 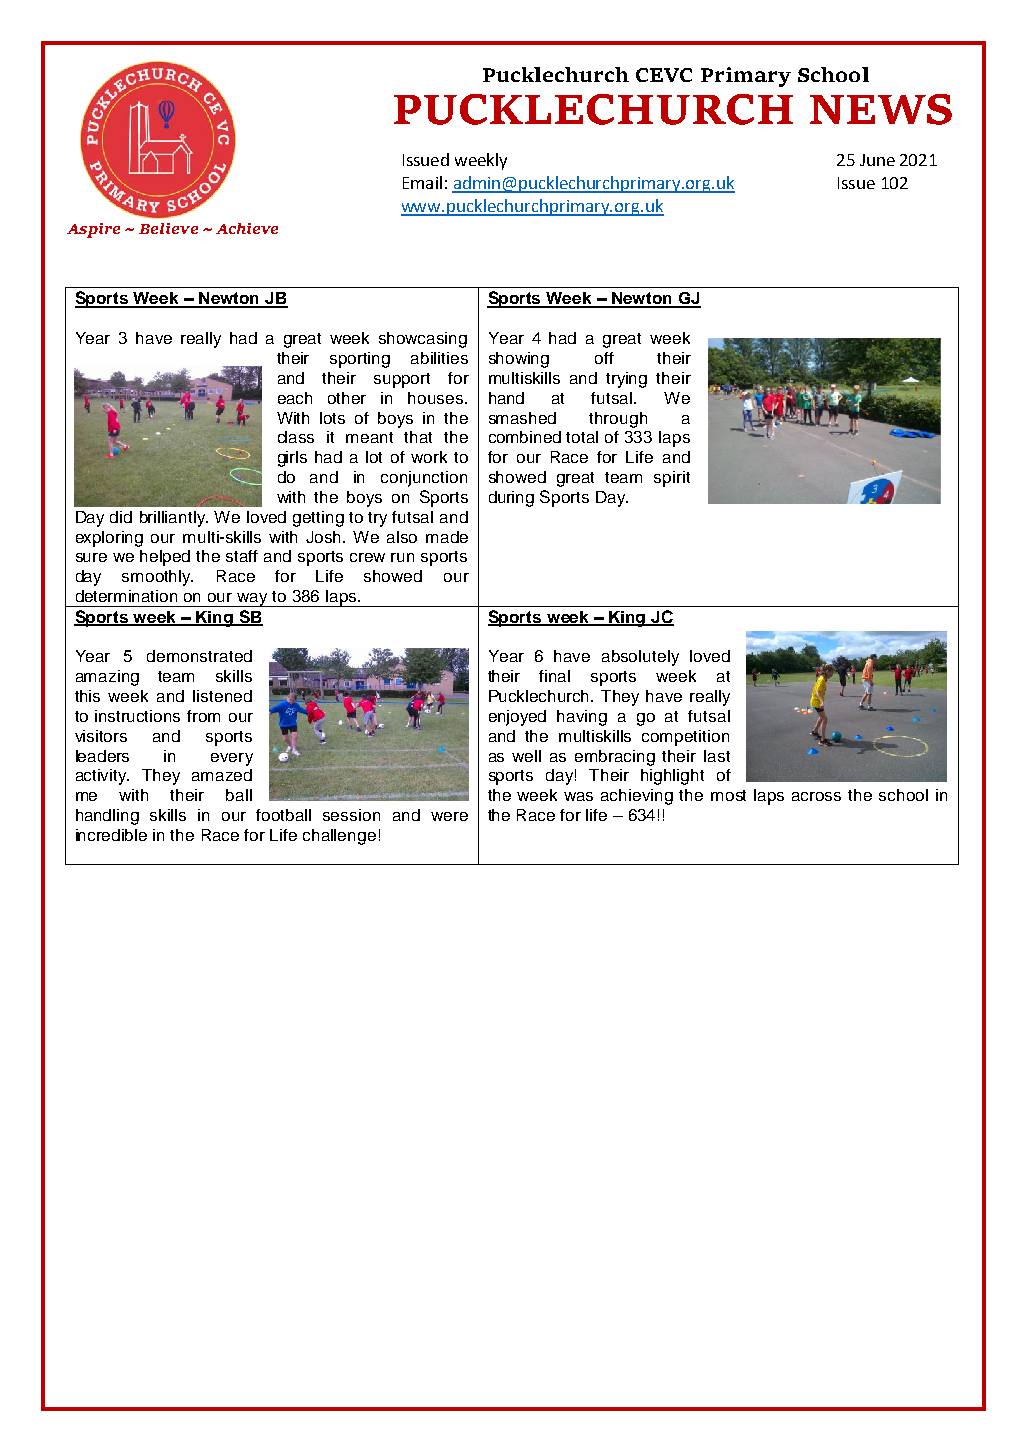 What do you see at coordinates (449, 816) in the page?
I see `were` at bounding box center [449, 816].
